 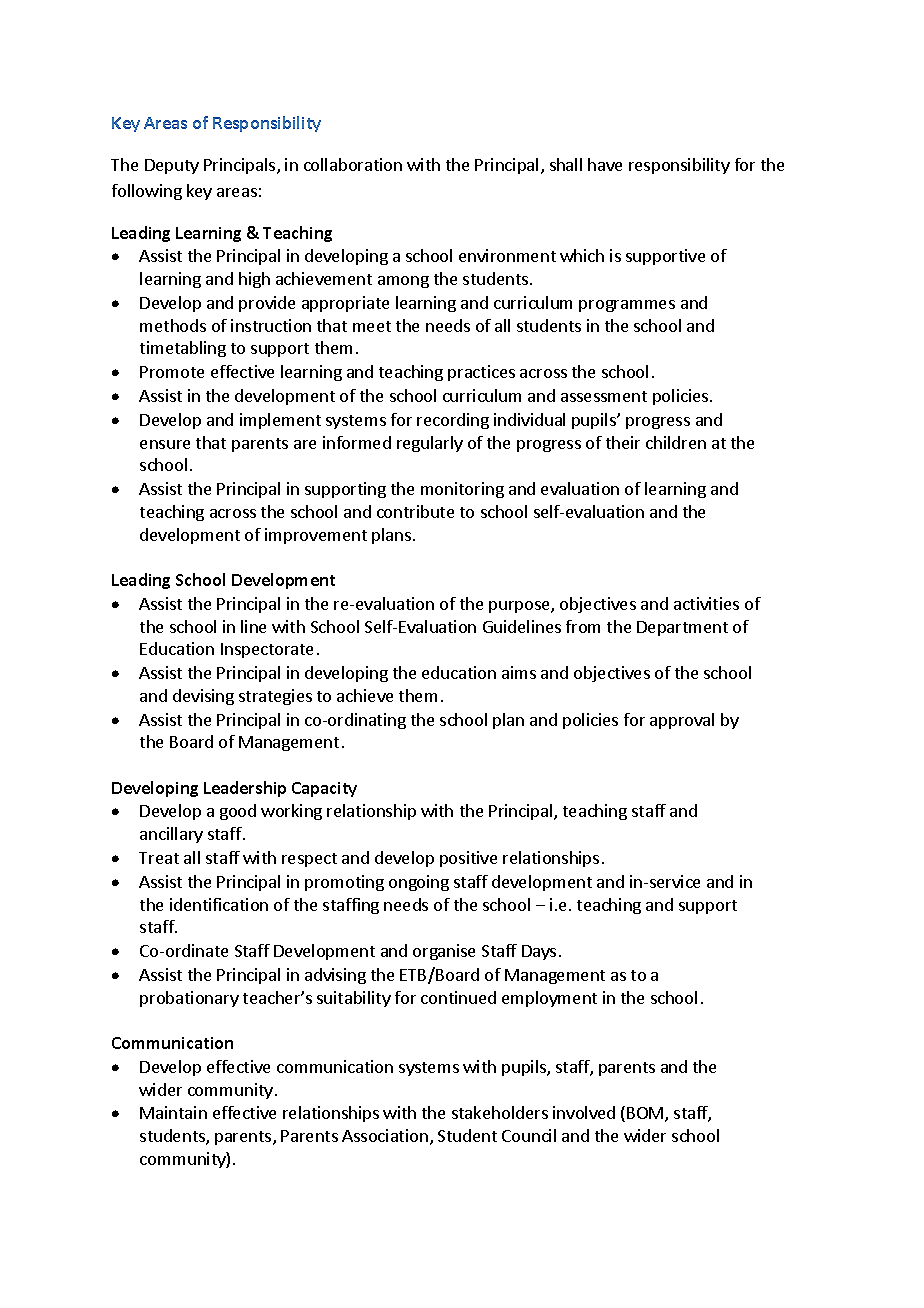 I want to click on Association, so click(x=385, y=1135).
